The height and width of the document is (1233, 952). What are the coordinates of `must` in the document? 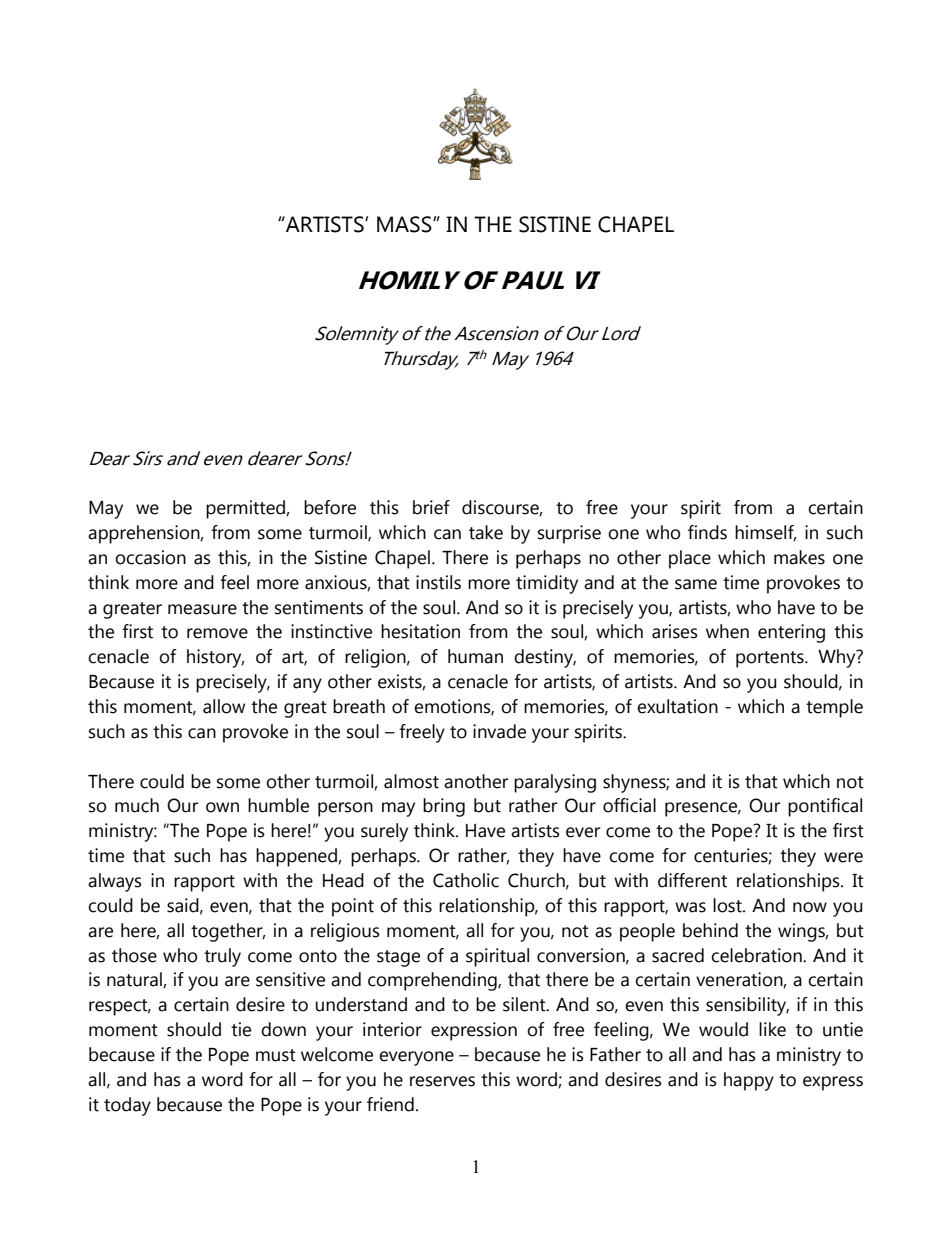 It's located at (276, 1055).
